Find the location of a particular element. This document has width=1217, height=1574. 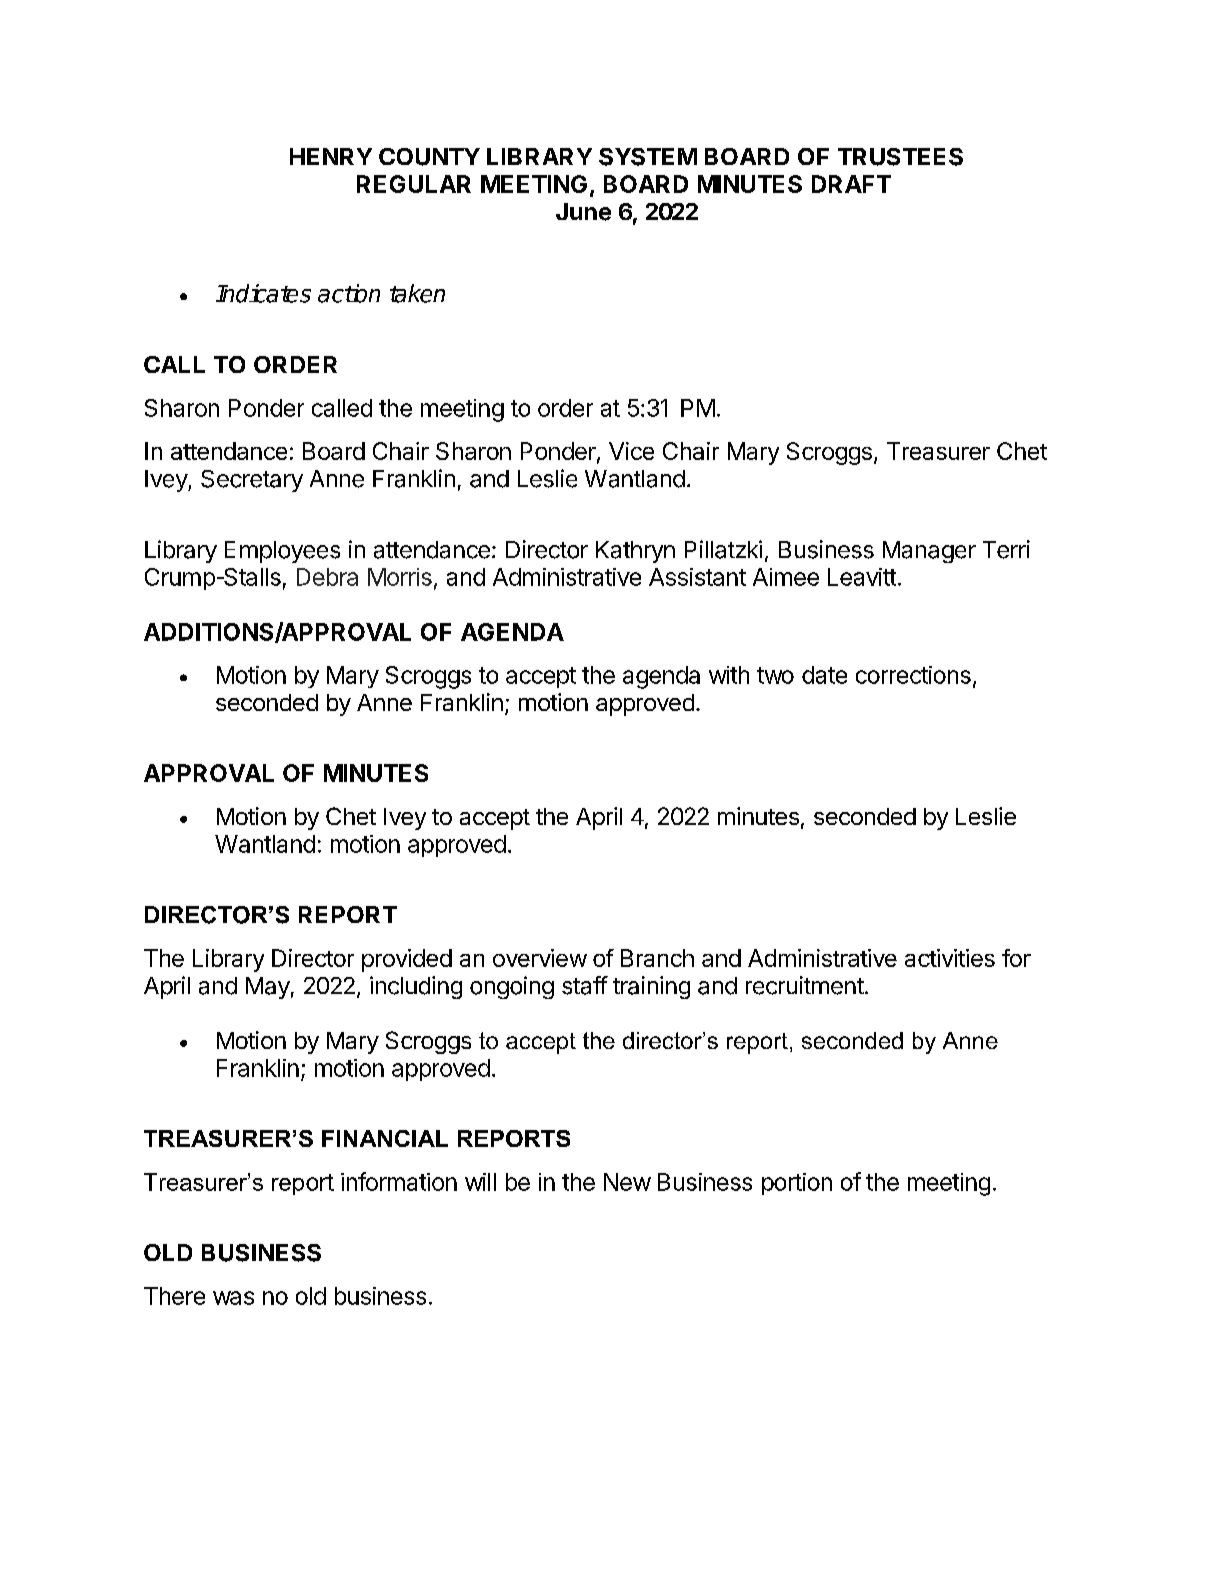

TRUSTEES is located at coordinates (900, 157).
